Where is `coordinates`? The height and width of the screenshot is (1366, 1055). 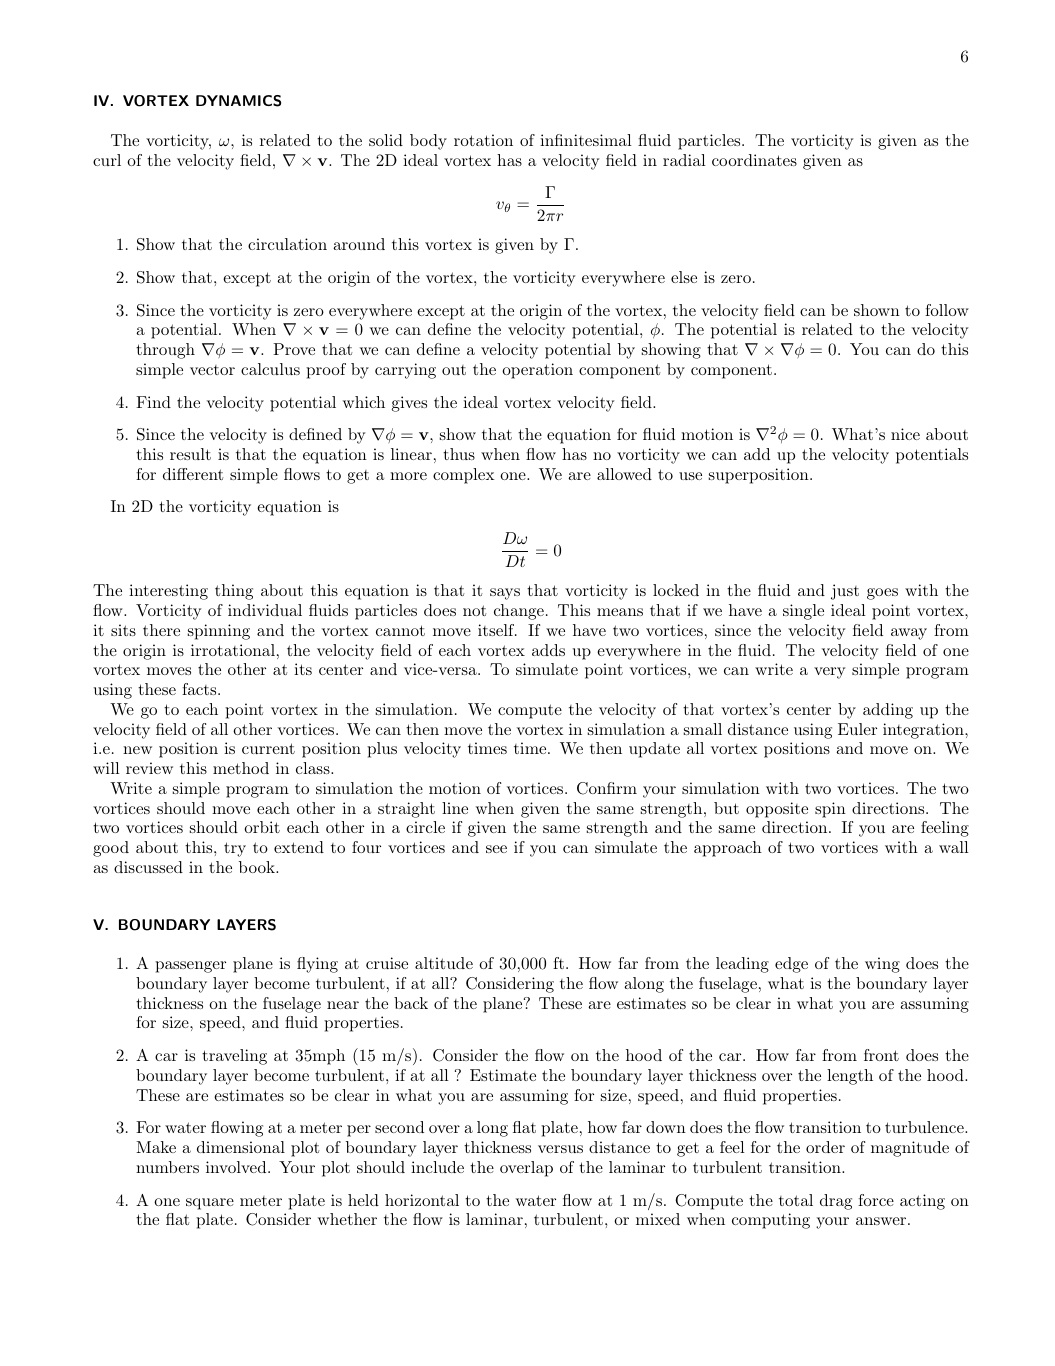 coordinates is located at coordinates (754, 160).
